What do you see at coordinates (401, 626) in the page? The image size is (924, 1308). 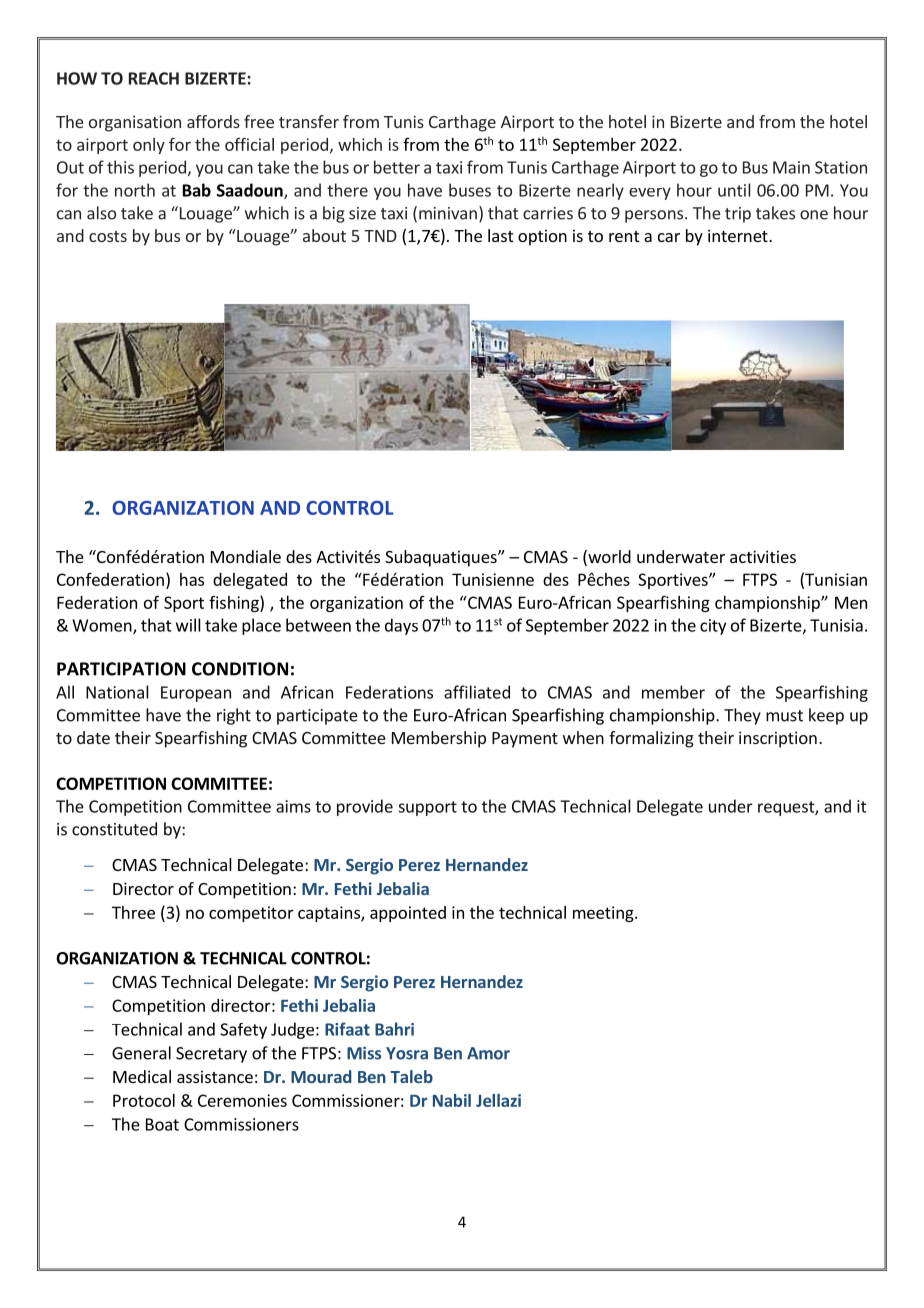 I see `days` at bounding box center [401, 626].
